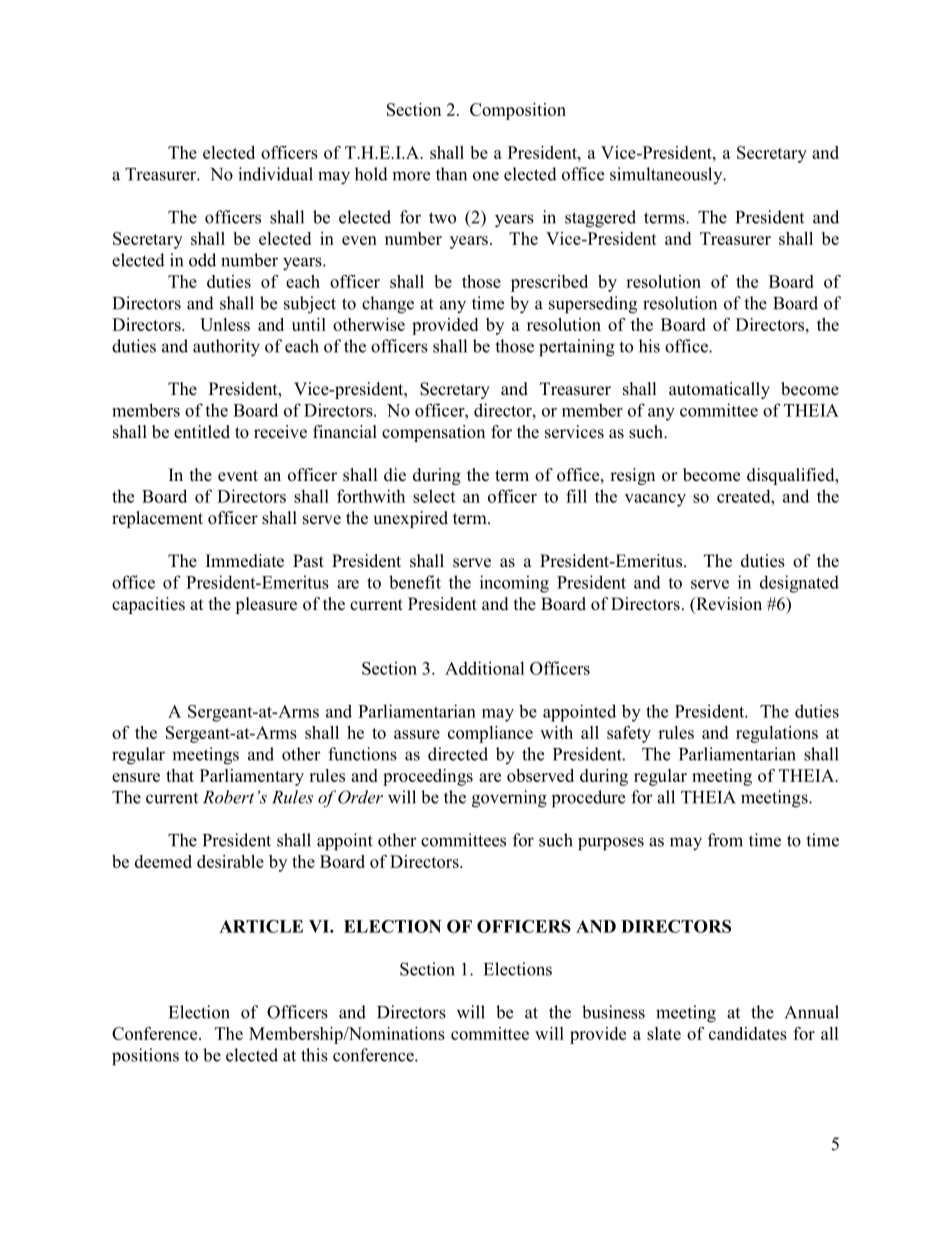 This page has width=952, height=1233. Describe the element at coordinates (748, 1033) in the page. I see `candidates` at that location.
